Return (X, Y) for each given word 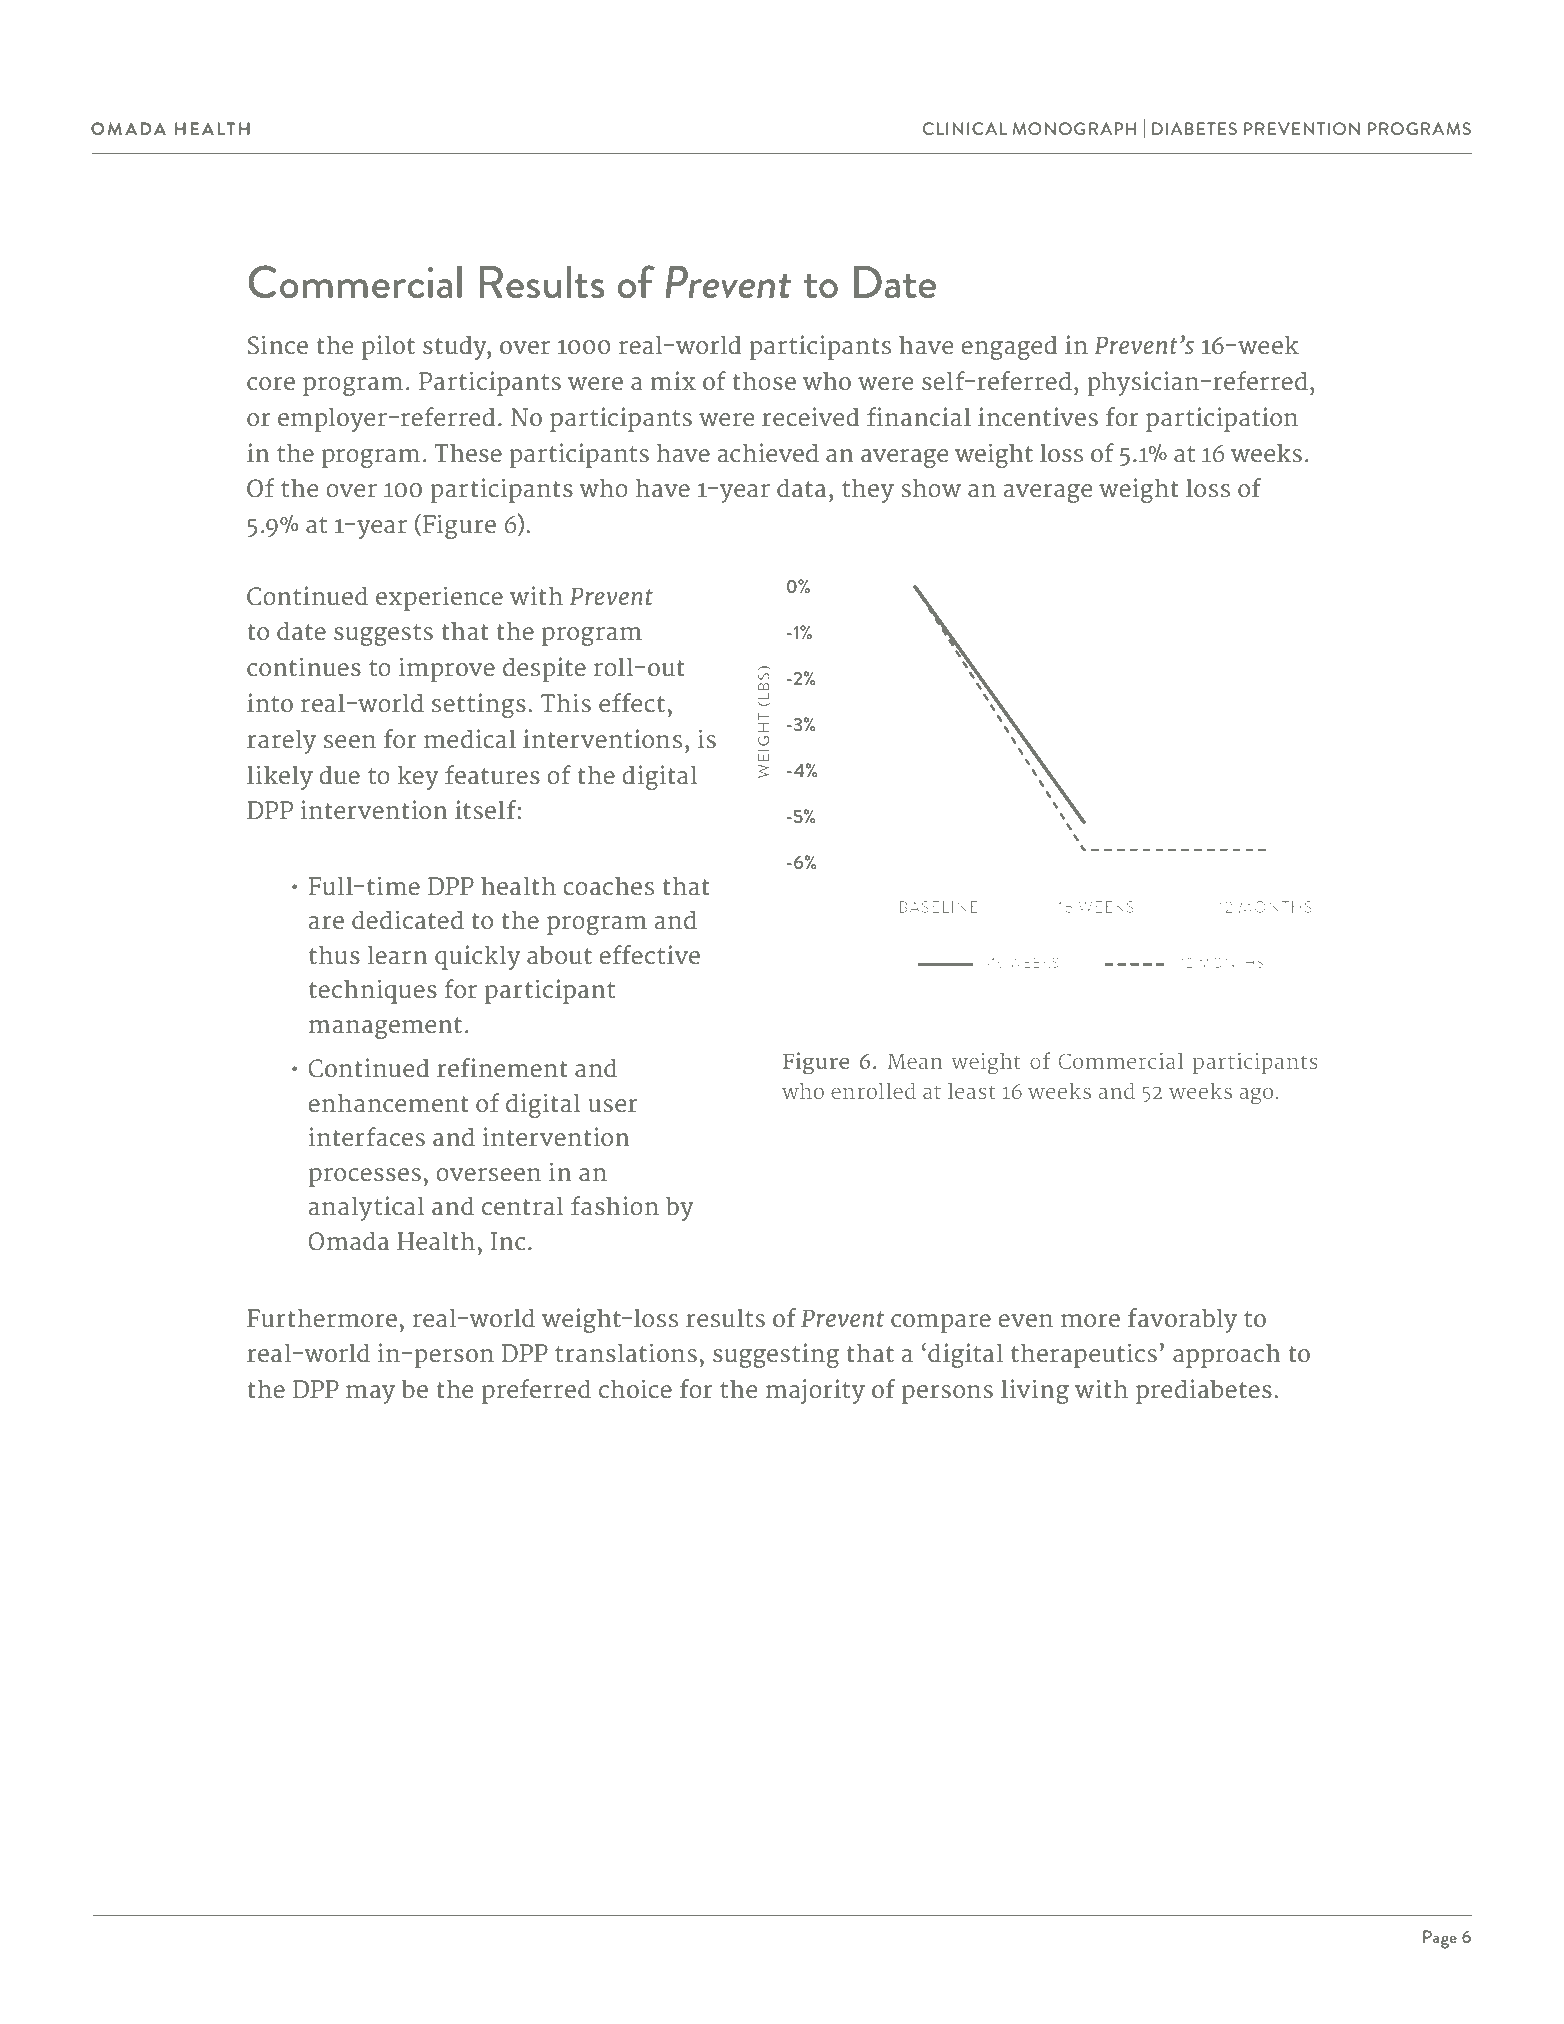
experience (439, 598)
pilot (388, 347)
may (370, 1394)
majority (815, 1391)
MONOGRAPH (1074, 128)
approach (1227, 1356)
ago (1256, 1095)
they (868, 491)
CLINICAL (965, 128)
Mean (915, 1061)
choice (635, 1388)
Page (1440, 1939)
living (1035, 1391)
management (385, 1028)
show (931, 488)
